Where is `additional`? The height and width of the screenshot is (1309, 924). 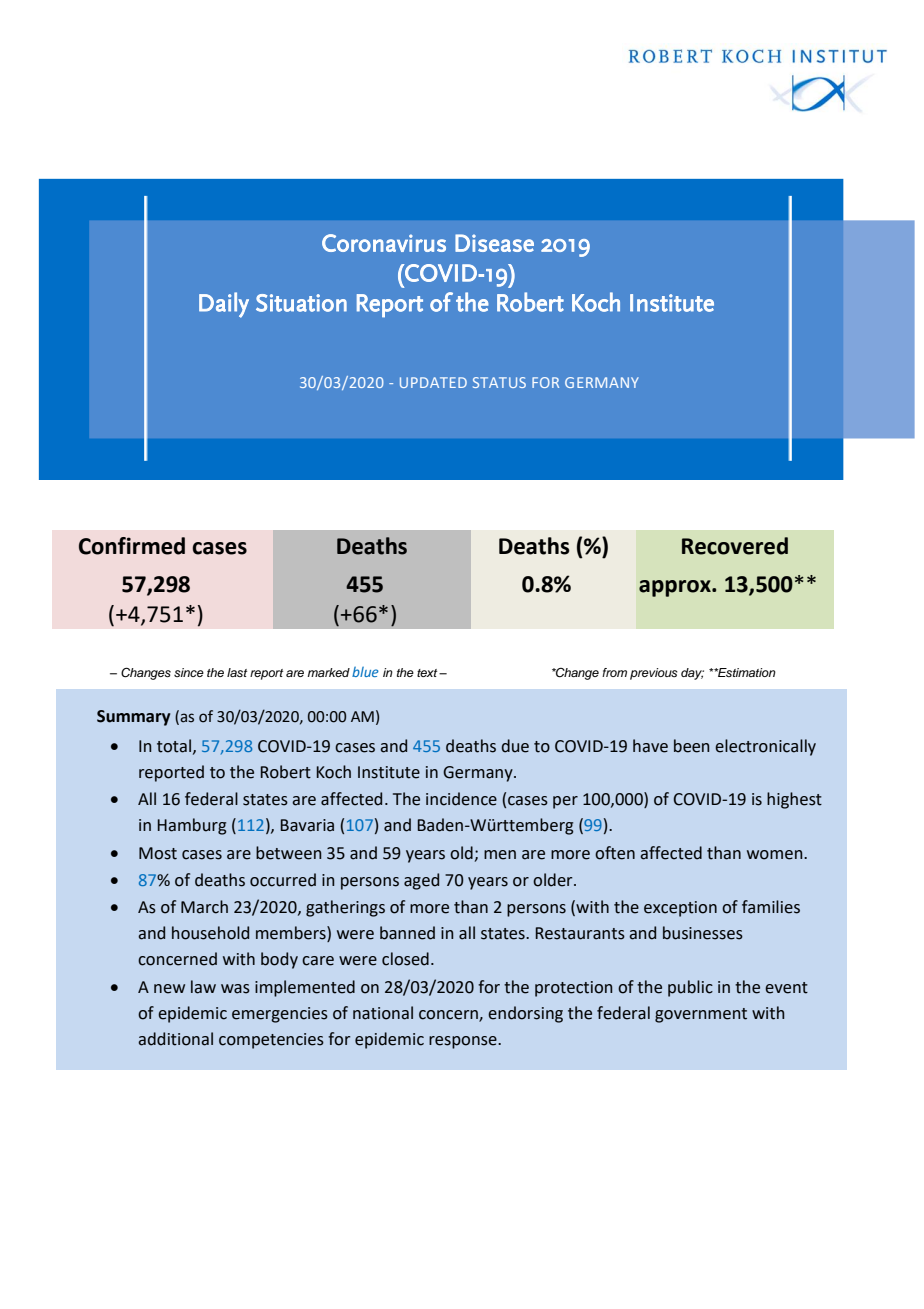
additional is located at coordinates (175, 1039).
